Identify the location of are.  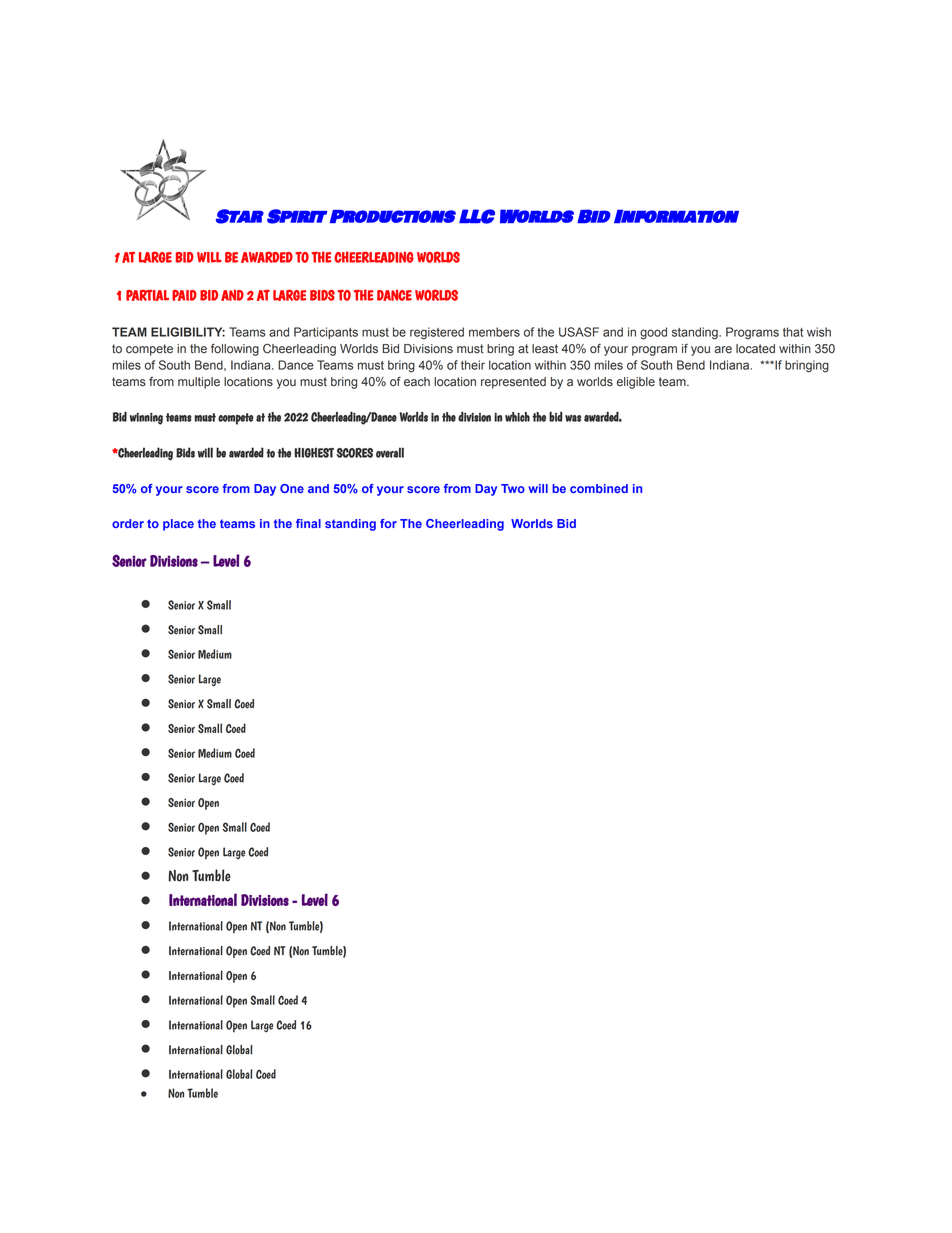
(723, 350).
